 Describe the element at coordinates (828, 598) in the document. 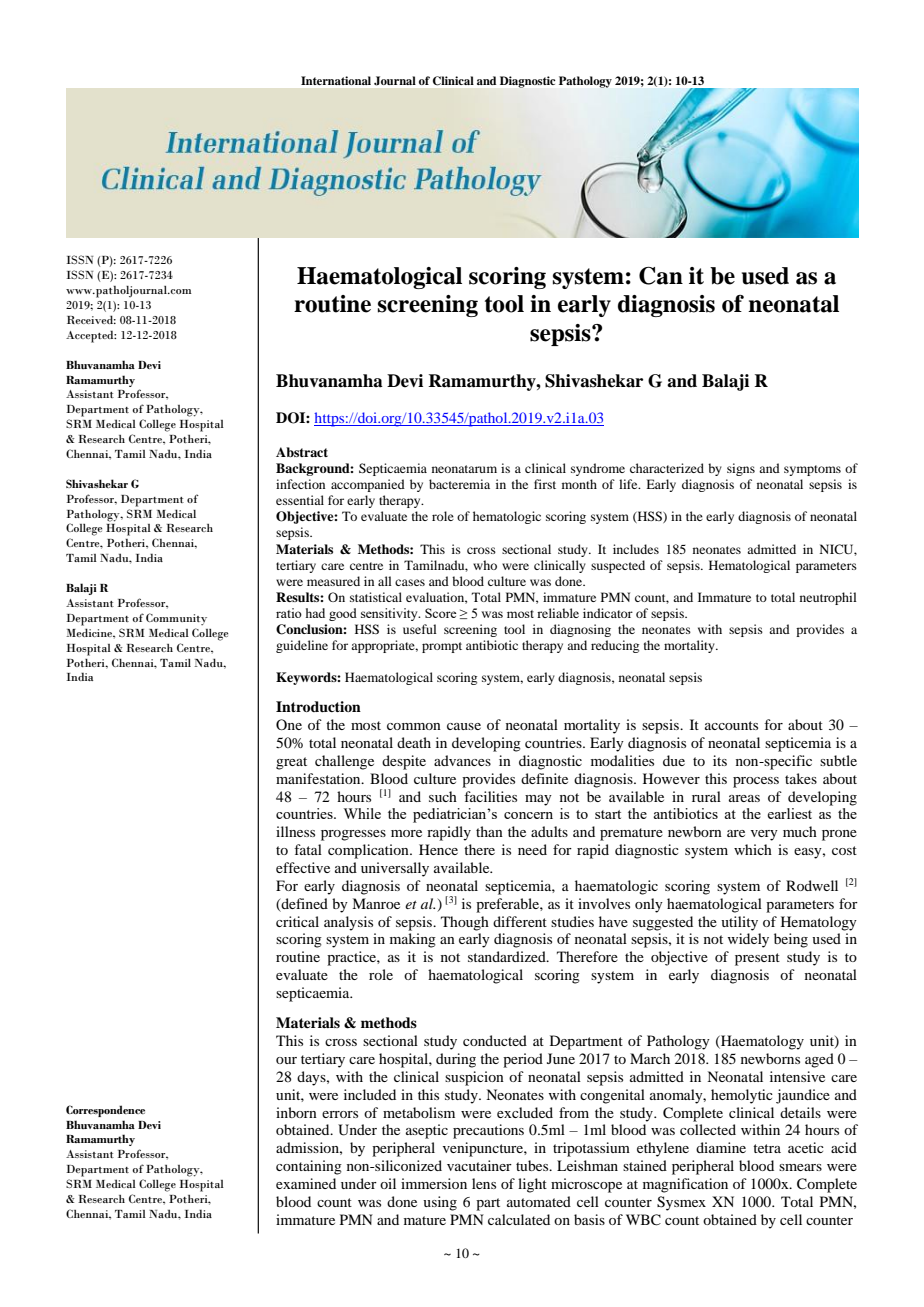

I see `neutrophil` at that location.
